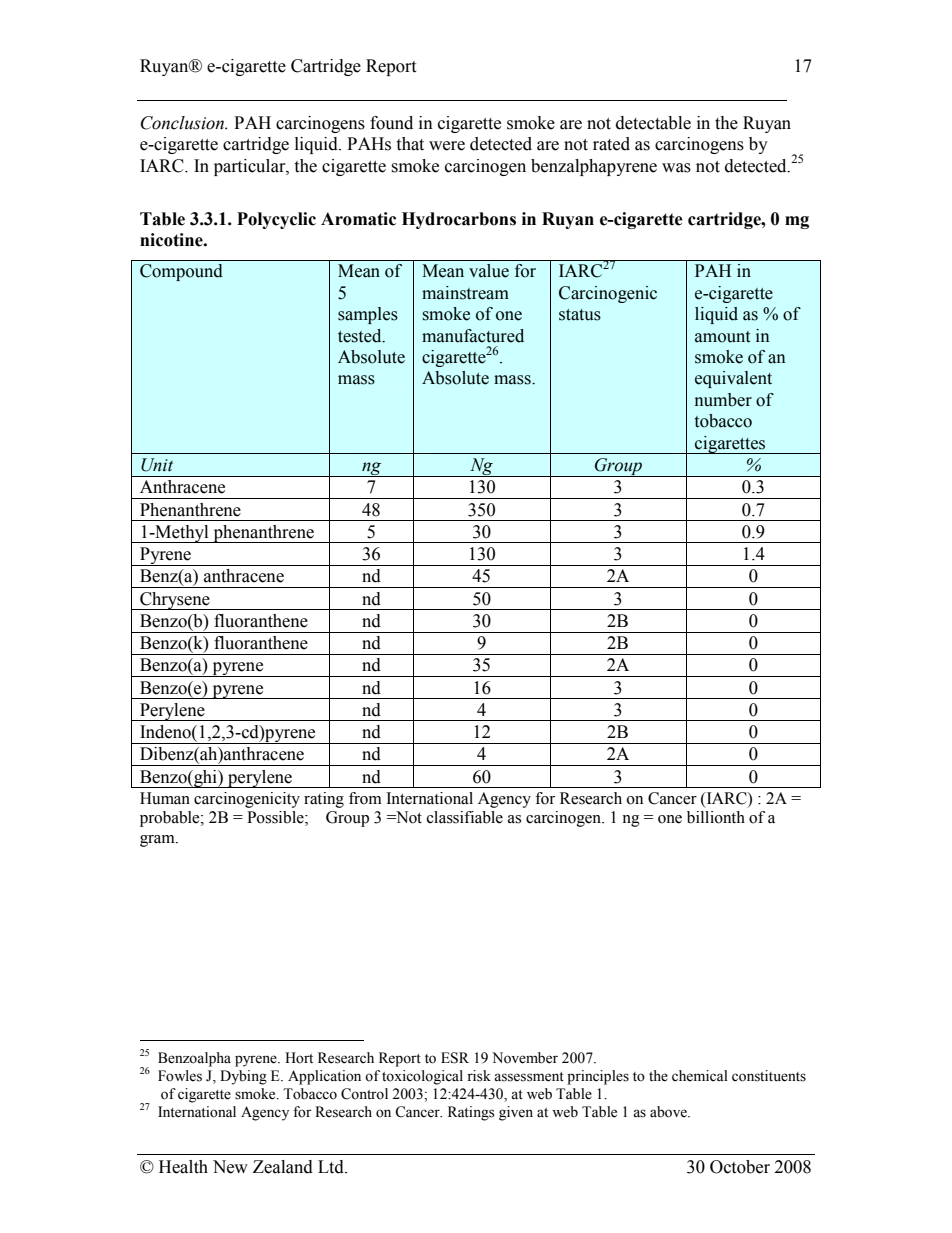 The image size is (952, 1233). Describe the element at coordinates (716, 817) in the document. I see `billionth` at that location.
